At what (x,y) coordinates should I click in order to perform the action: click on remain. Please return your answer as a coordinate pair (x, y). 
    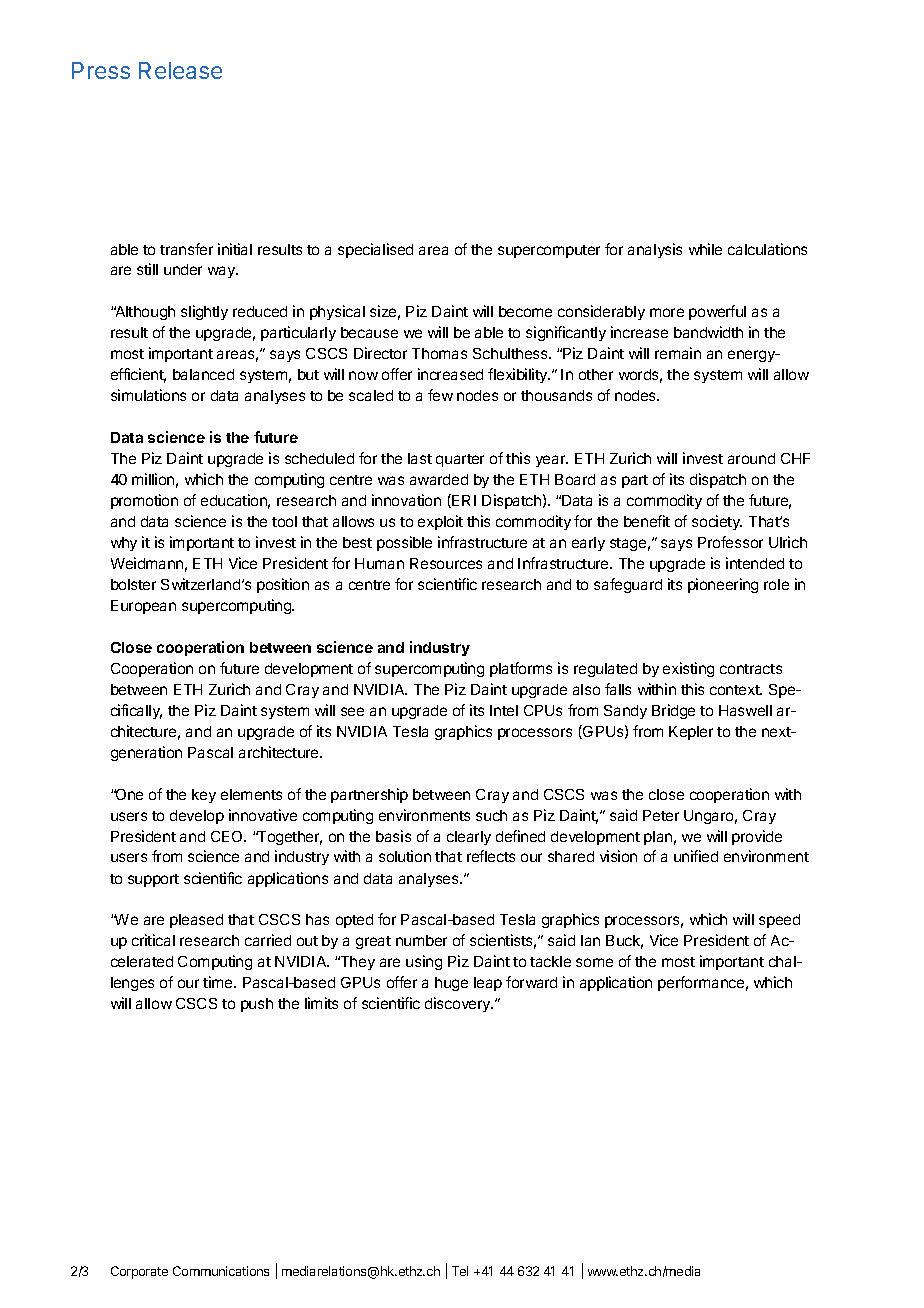
    Looking at the image, I should click on (678, 353).
